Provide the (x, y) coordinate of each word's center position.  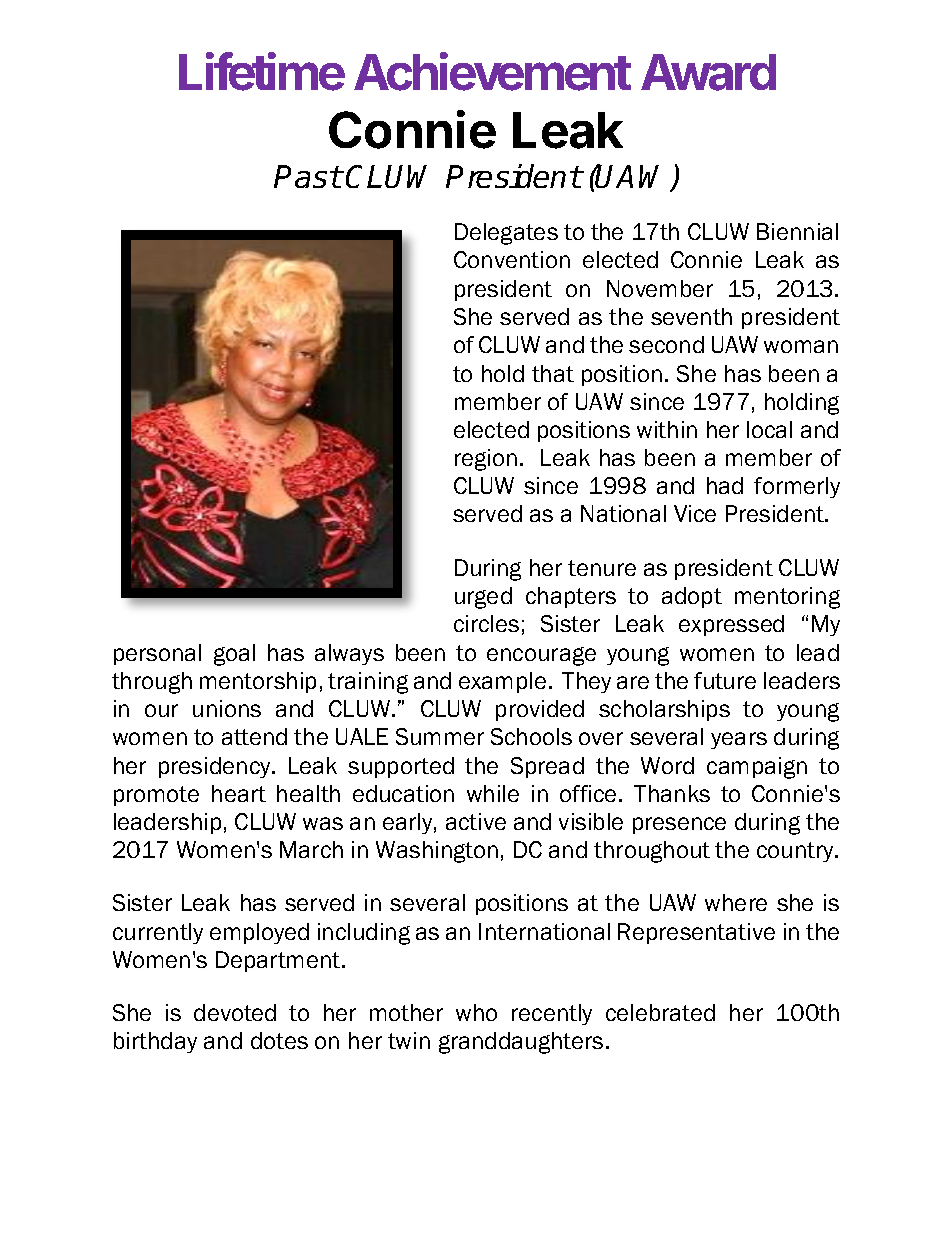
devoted (235, 1012)
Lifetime (262, 71)
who (476, 1012)
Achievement (492, 71)
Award (708, 72)
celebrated (660, 1012)
